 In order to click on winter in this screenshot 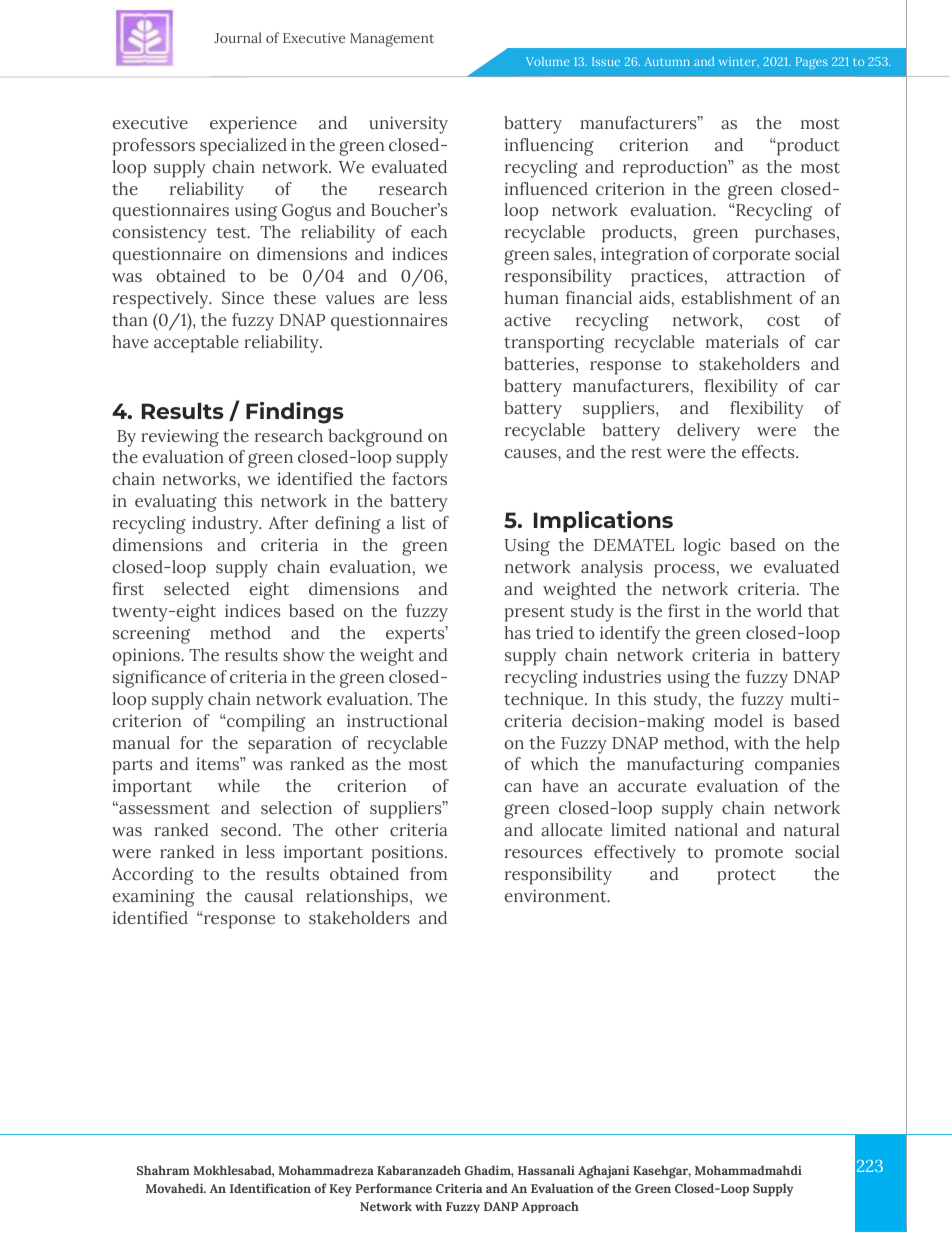, I will do `click(739, 62)`.
